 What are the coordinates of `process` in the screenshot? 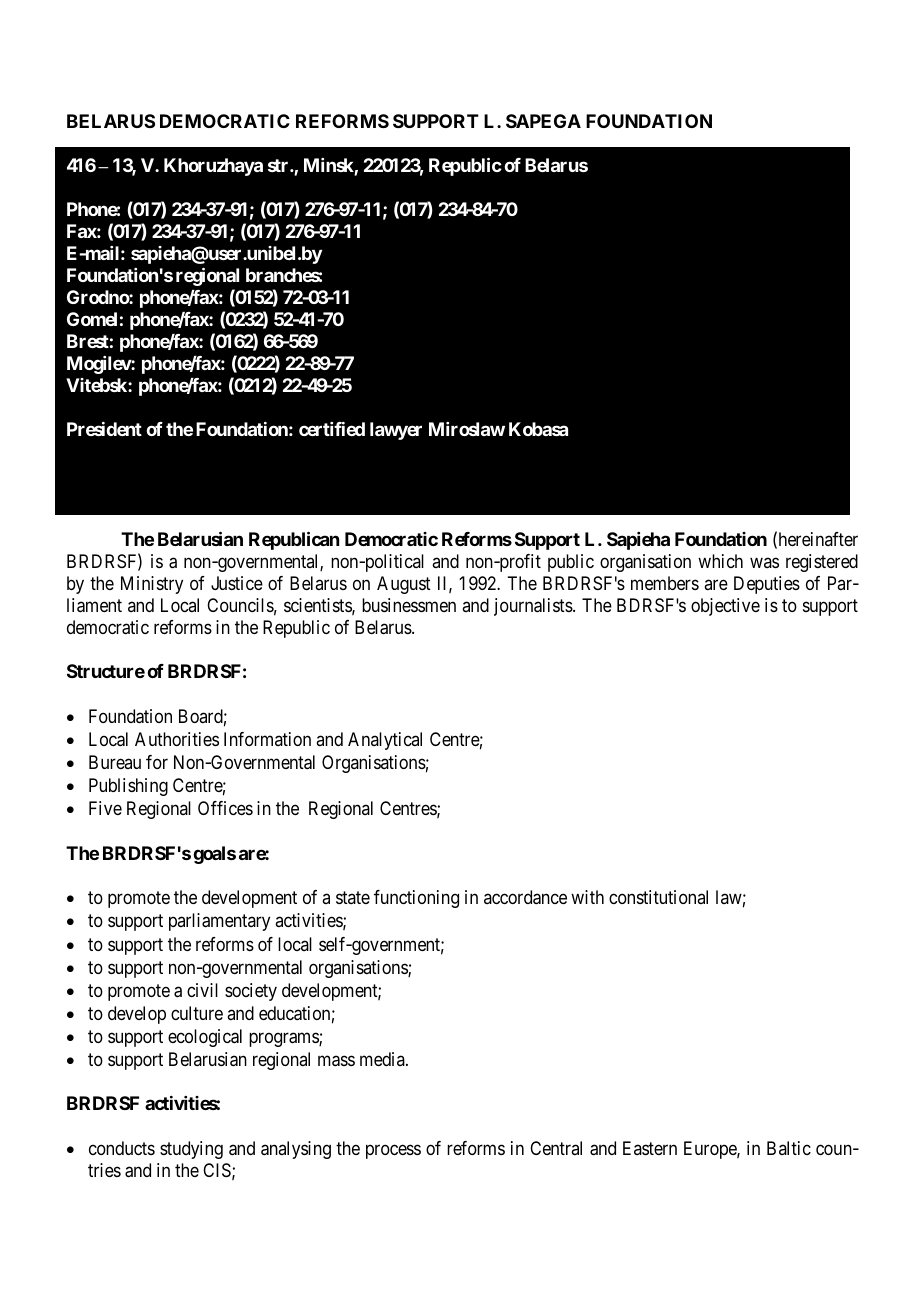 It's located at (393, 1152).
